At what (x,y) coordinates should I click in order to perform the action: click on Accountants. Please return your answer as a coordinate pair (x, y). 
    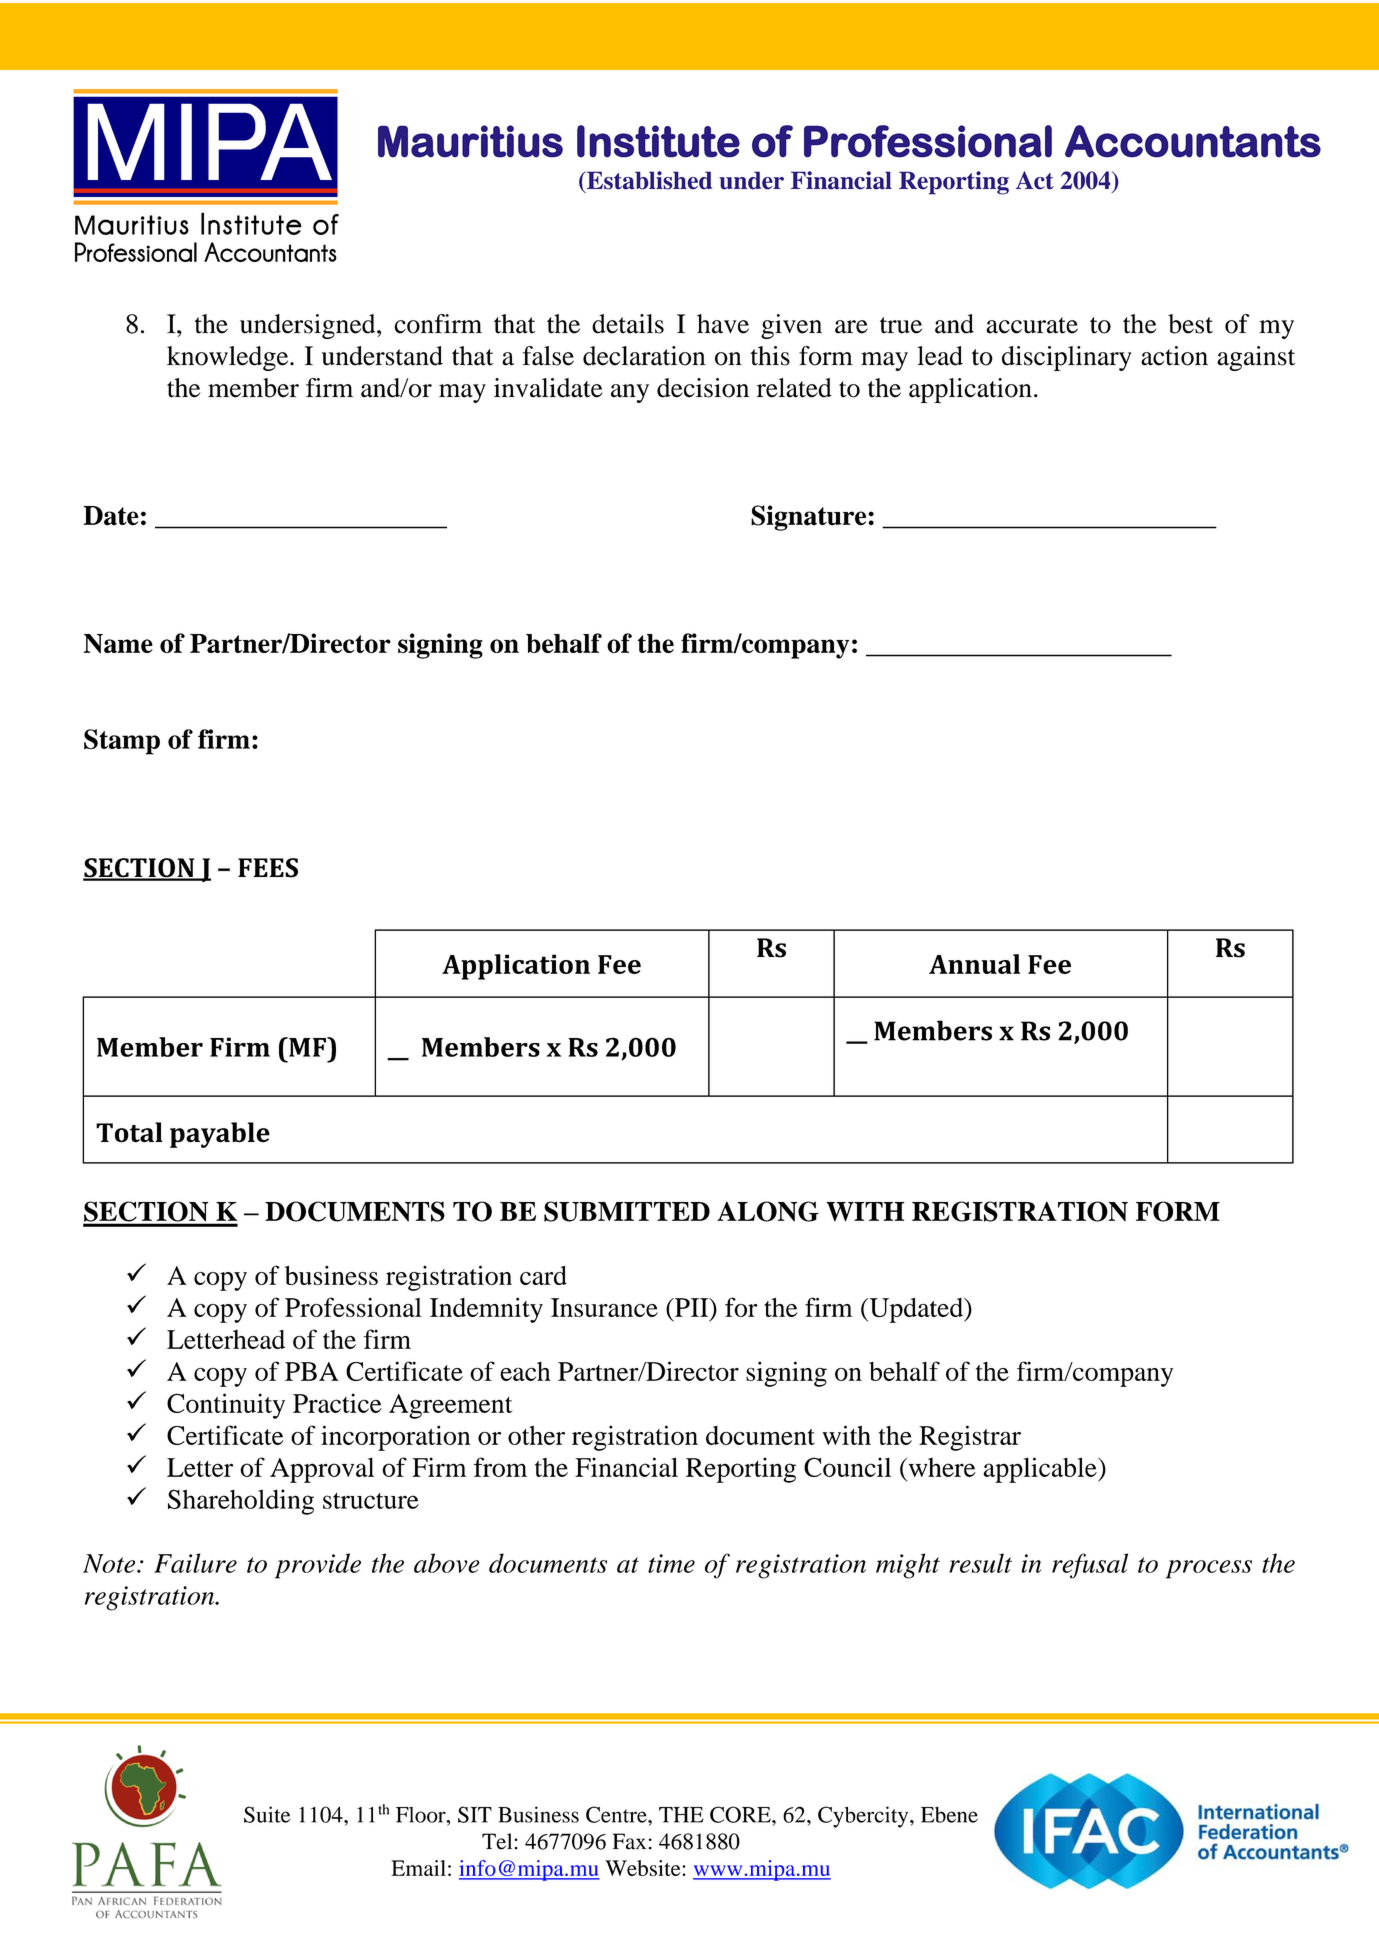
    Looking at the image, I should click on (1193, 141).
